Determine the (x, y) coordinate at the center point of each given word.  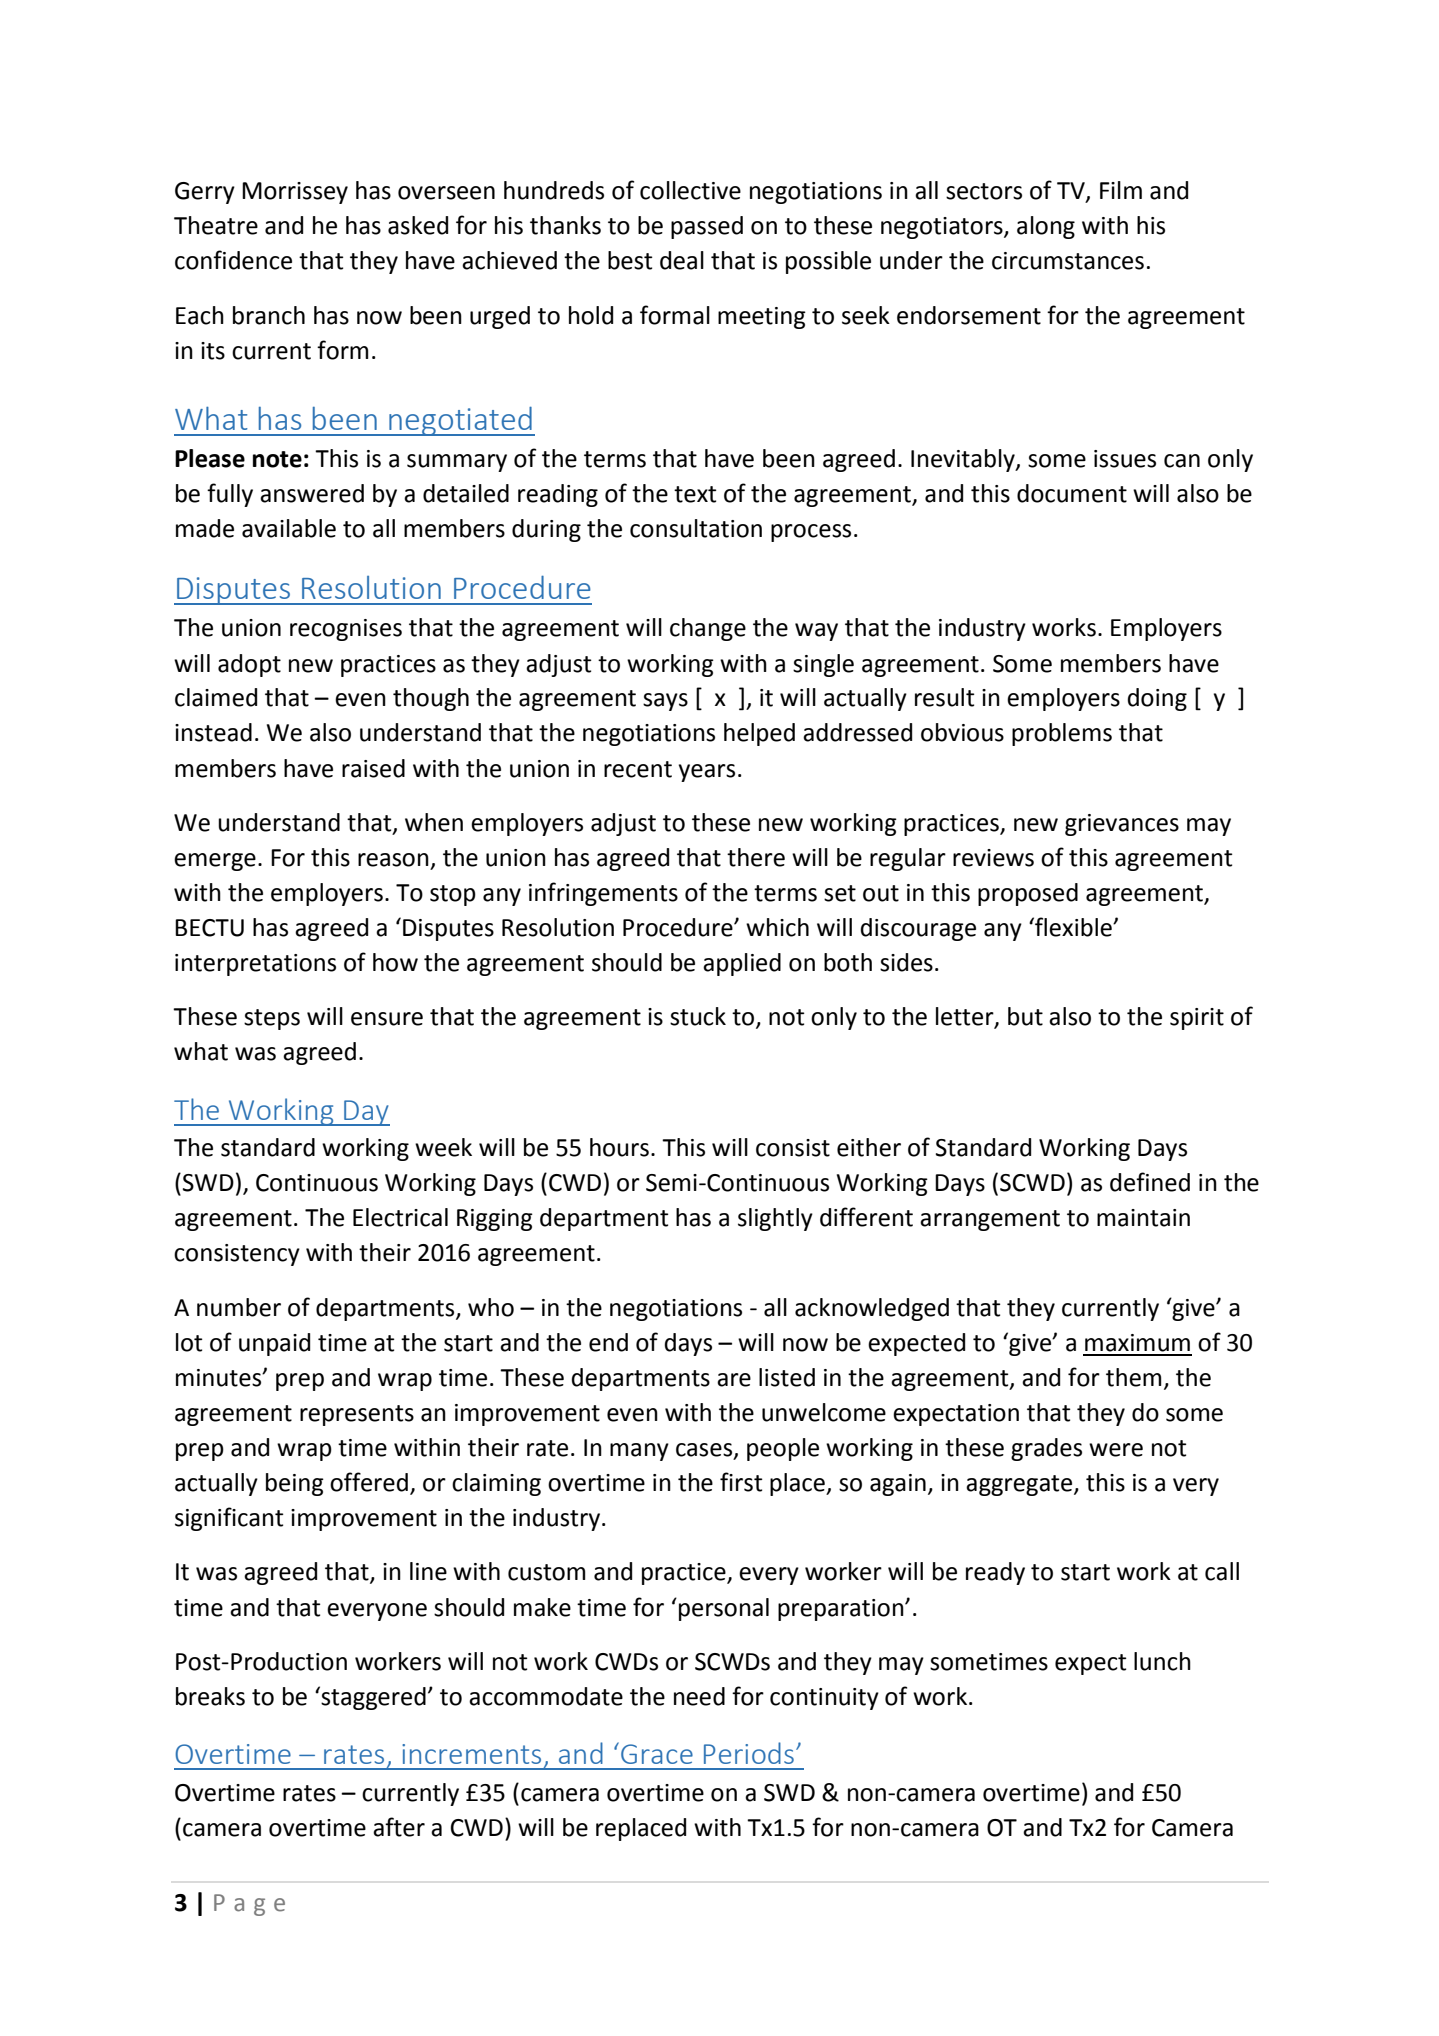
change (708, 629)
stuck (698, 1016)
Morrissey (295, 193)
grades (1046, 1449)
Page (249, 1905)
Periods (749, 1753)
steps (272, 1019)
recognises (346, 630)
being (295, 1484)
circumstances (1068, 261)
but (1025, 1016)
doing (1157, 699)
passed (707, 227)
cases (705, 1451)
